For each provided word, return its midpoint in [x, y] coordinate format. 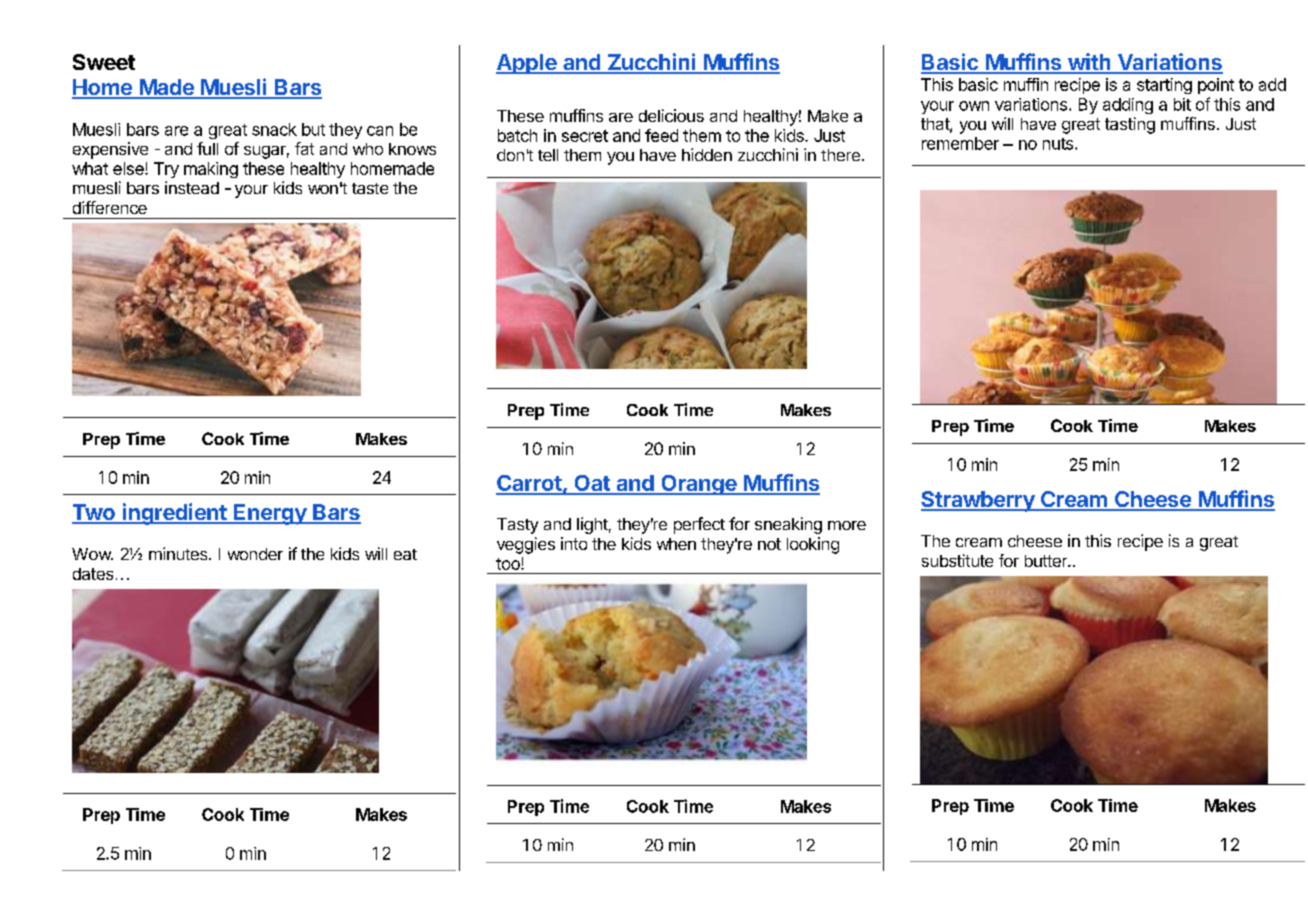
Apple [527, 64]
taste [370, 188]
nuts [1058, 144]
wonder [255, 554]
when [676, 544]
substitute [957, 560]
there [840, 155]
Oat [592, 484]
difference [110, 207]
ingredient [174, 514]
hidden [707, 154]
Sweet [104, 62]
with [1089, 63]
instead [192, 187]
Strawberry [979, 501]
